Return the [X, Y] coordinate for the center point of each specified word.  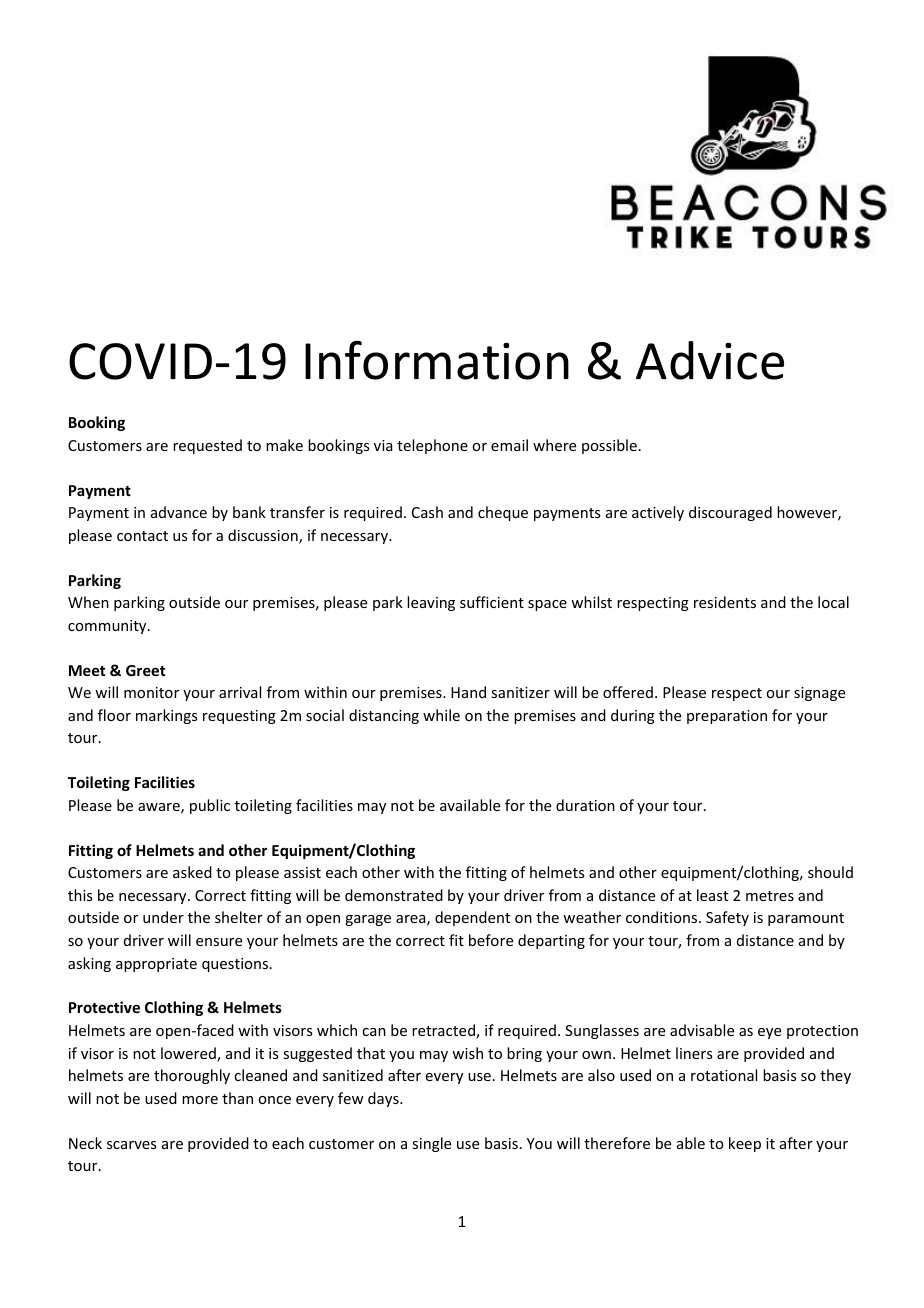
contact [142, 536]
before [491, 940]
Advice [710, 360]
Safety [727, 918]
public [210, 806]
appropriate [156, 965]
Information [437, 360]
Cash [427, 512]
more [200, 1100]
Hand [468, 692]
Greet [145, 670]
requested [207, 446]
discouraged [730, 513]
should [830, 872]
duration [585, 805]
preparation [727, 717]
